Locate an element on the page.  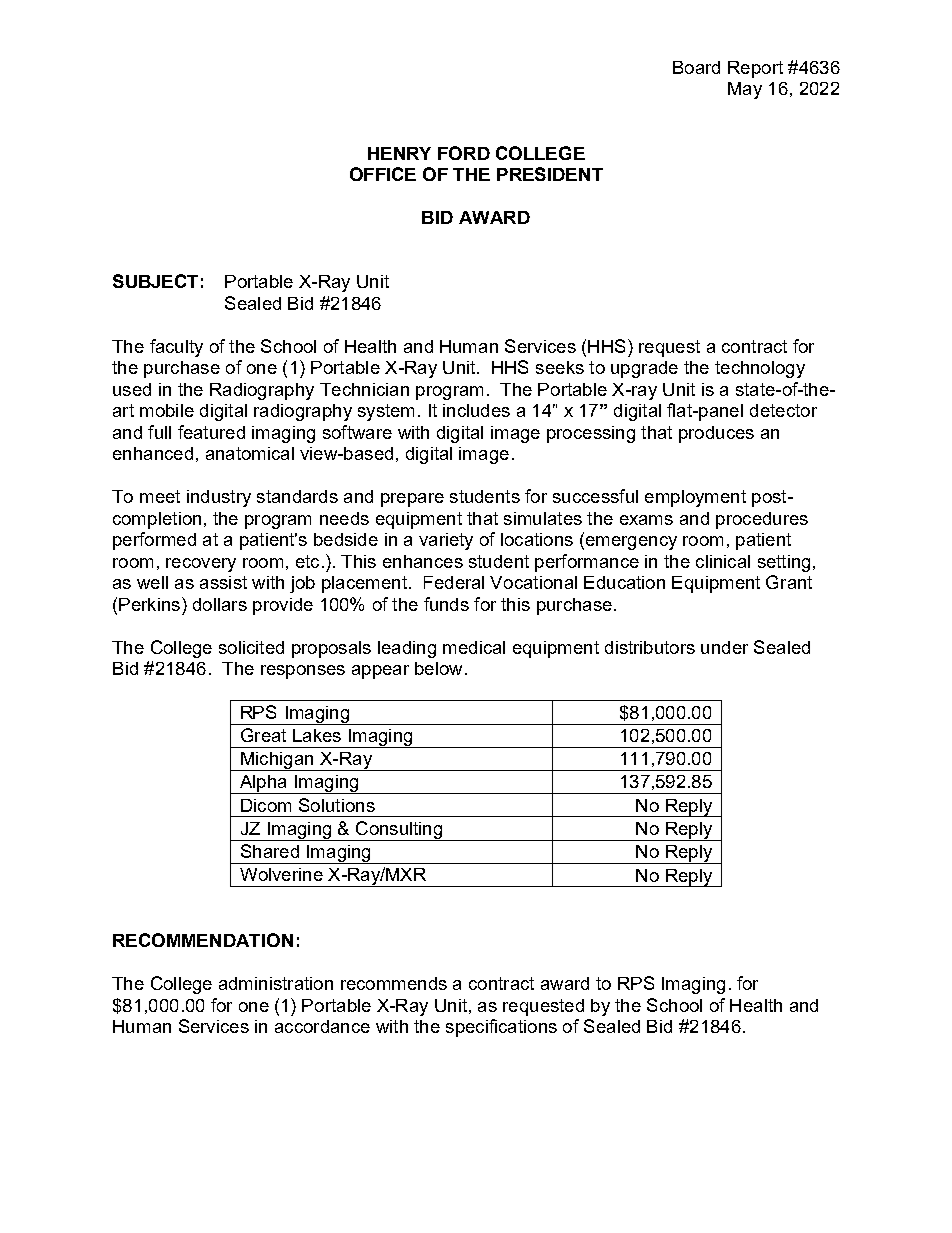
May is located at coordinates (745, 90).
